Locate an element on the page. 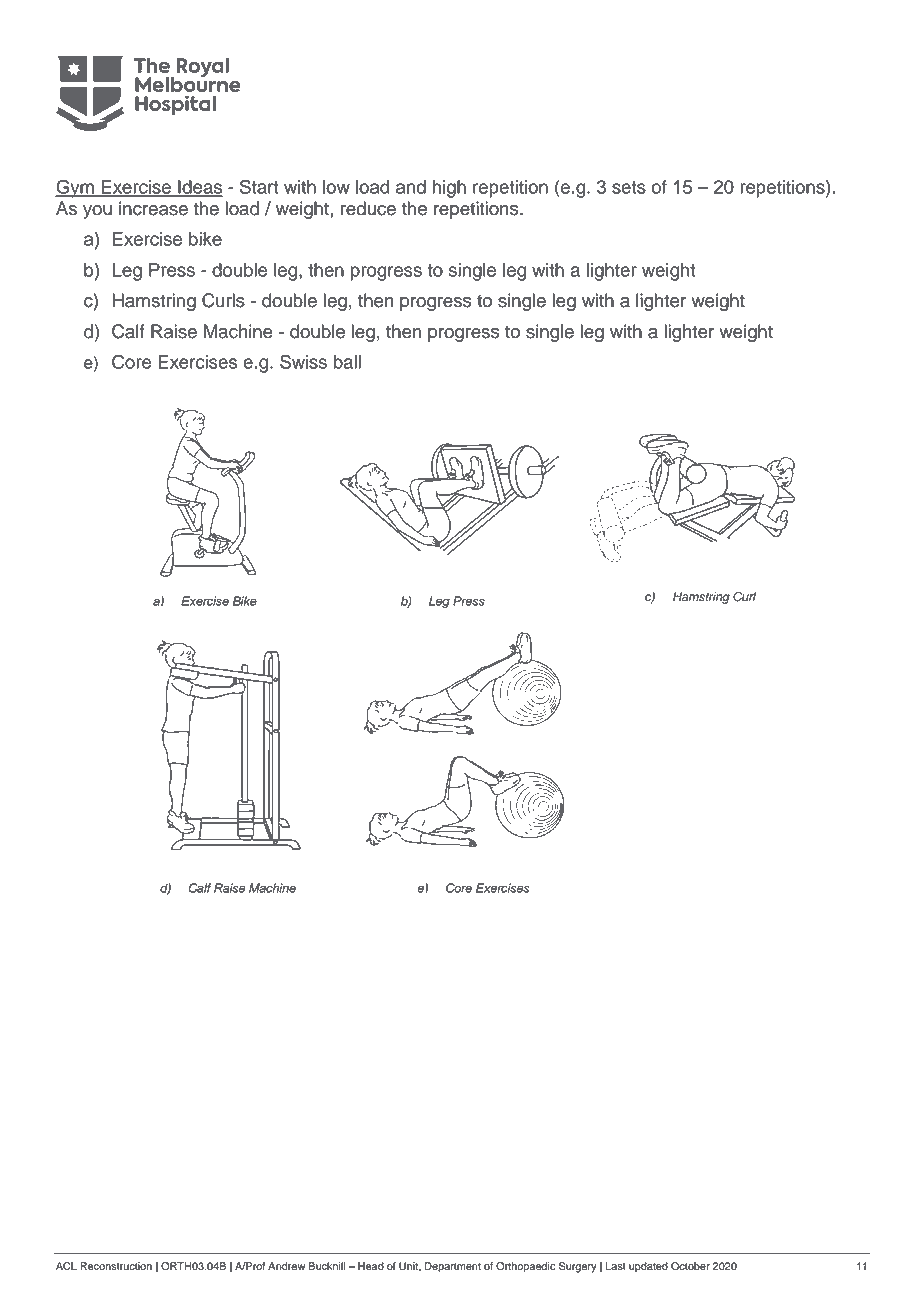 This page has width=924, height=1308. ACL is located at coordinates (66, 1266).
